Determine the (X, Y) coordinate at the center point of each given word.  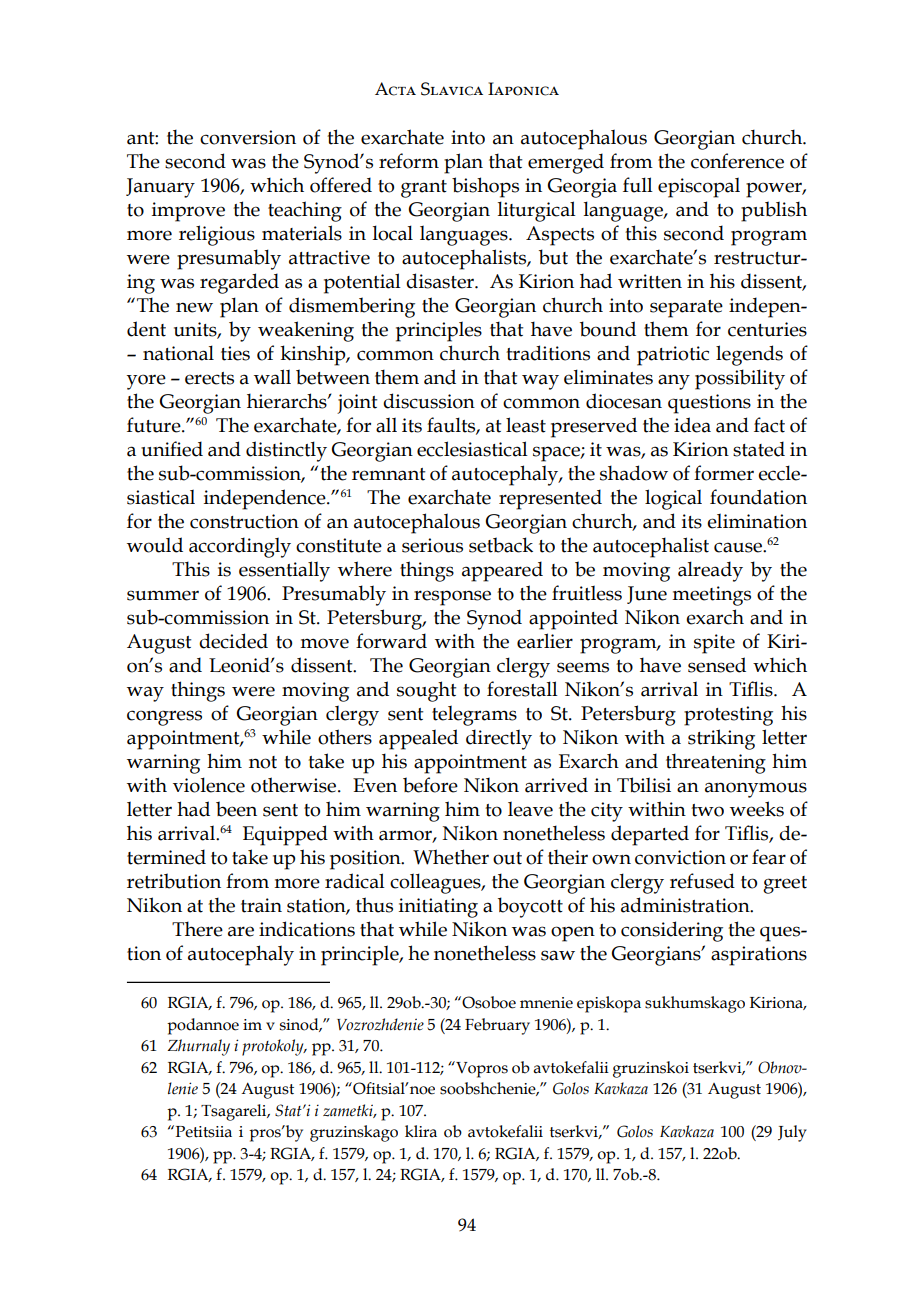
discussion (429, 401)
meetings (712, 596)
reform (409, 161)
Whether (451, 857)
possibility (740, 379)
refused (702, 881)
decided (233, 641)
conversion (248, 137)
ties (235, 353)
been (236, 809)
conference (737, 161)
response (452, 598)
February (497, 1026)
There (197, 929)
